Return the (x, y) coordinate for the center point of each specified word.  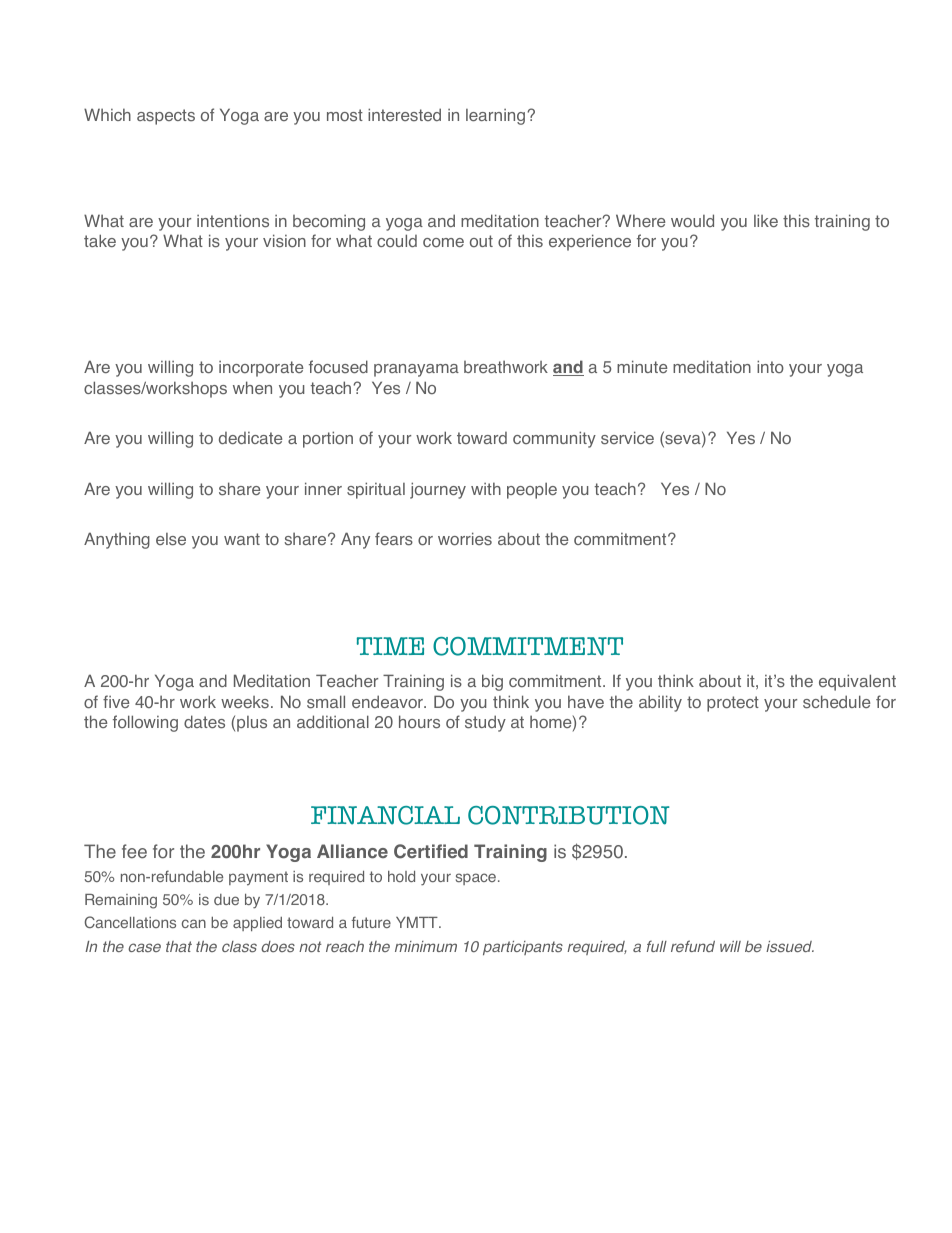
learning (497, 117)
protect (733, 704)
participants (523, 948)
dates (204, 722)
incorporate (261, 369)
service (627, 438)
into (770, 366)
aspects (166, 117)
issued (790, 947)
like (766, 220)
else (171, 539)
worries (465, 539)
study (485, 723)
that (179, 946)
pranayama (416, 370)
